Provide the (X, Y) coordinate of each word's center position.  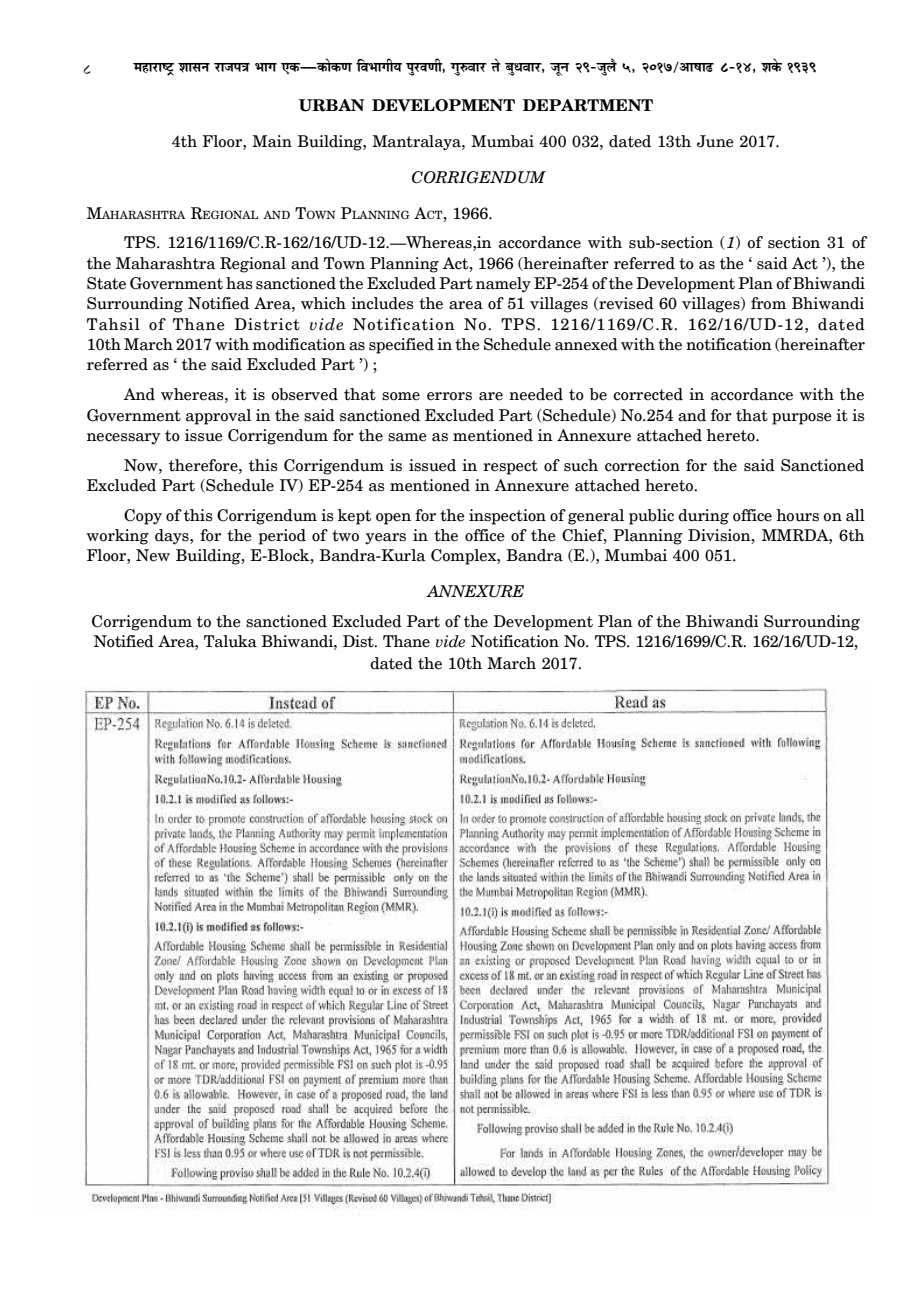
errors (449, 396)
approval (218, 417)
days (173, 537)
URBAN (332, 105)
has (239, 283)
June (715, 141)
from (768, 303)
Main (272, 141)
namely (503, 285)
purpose (802, 419)
